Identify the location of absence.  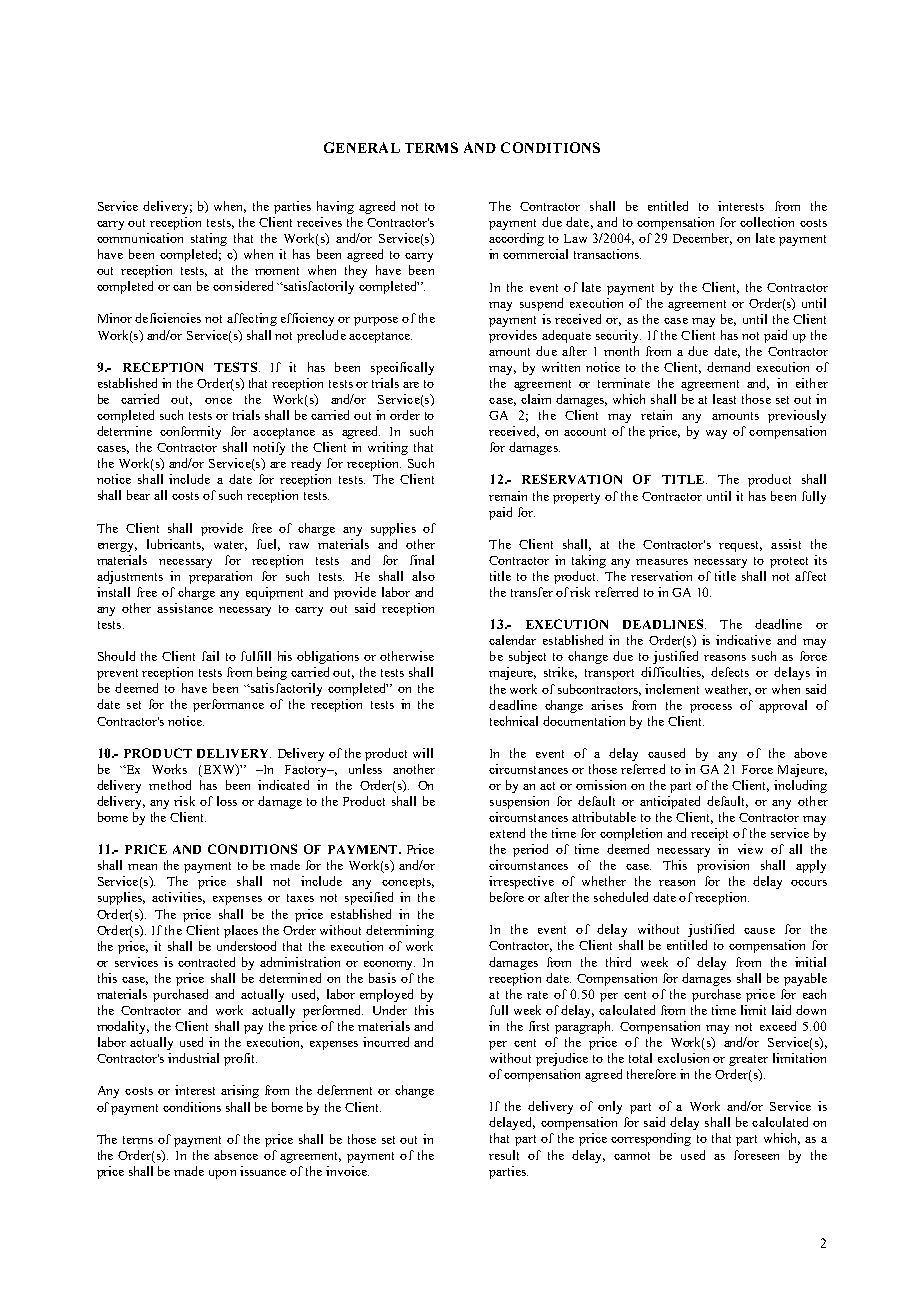
(236, 1155).
